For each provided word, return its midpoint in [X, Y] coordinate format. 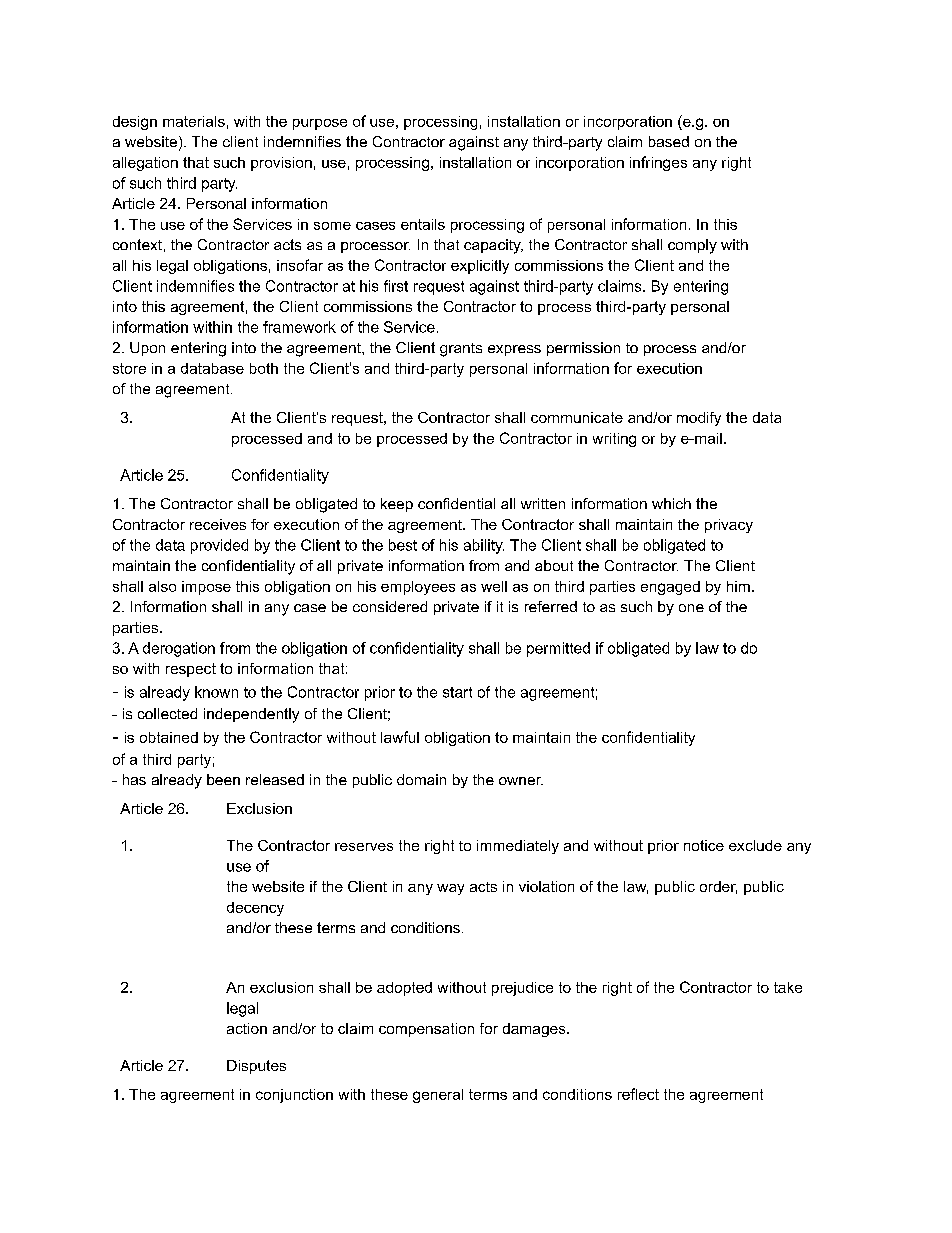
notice [704, 845]
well [494, 586]
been [223, 779]
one [691, 608]
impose [206, 588]
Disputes [256, 1067]
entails [423, 224]
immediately [518, 847]
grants [461, 350]
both [264, 368]
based [669, 141]
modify [699, 419]
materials [194, 121]
